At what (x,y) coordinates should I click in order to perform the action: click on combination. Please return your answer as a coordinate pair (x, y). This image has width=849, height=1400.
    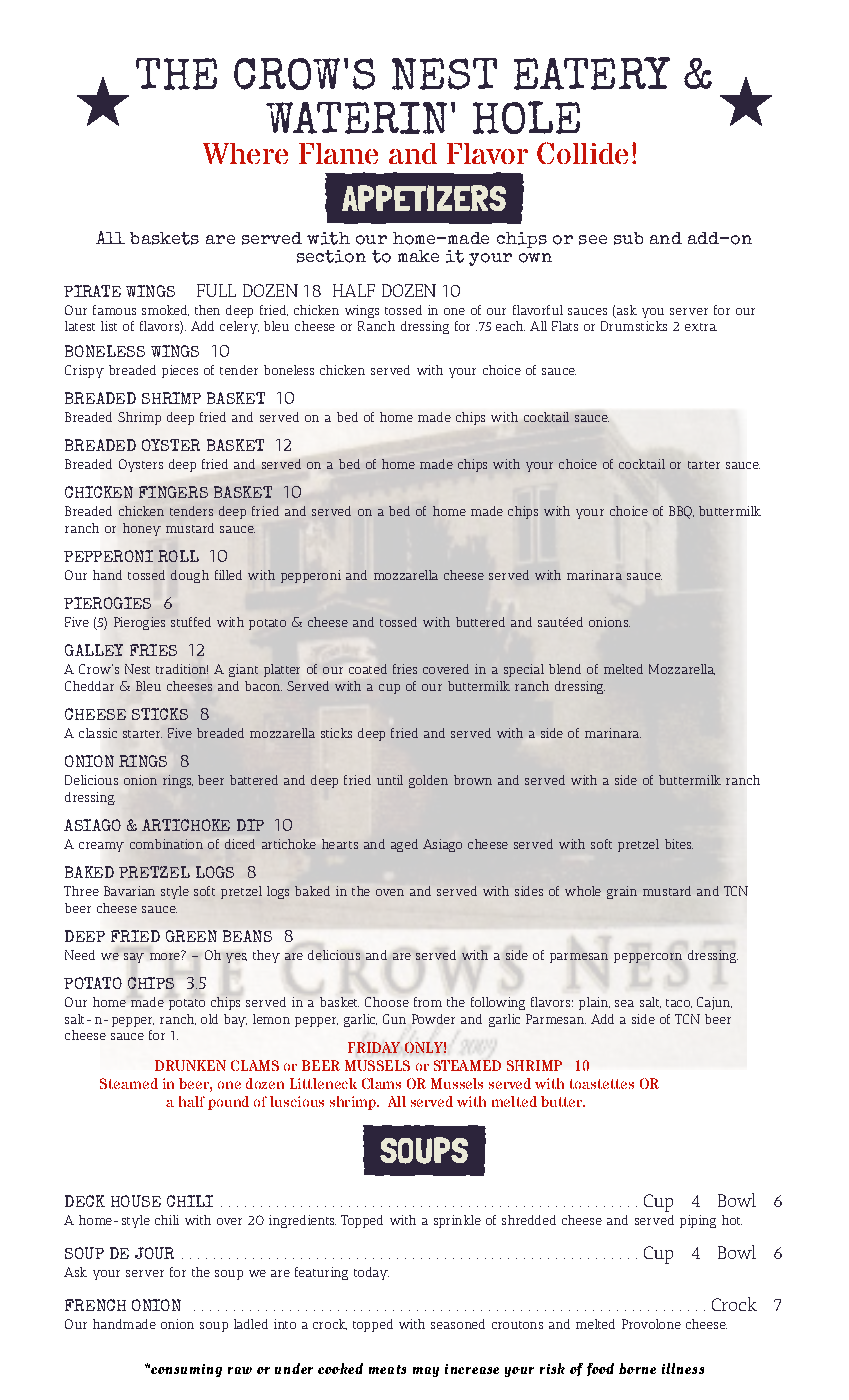
    Looking at the image, I should click on (166, 844).
